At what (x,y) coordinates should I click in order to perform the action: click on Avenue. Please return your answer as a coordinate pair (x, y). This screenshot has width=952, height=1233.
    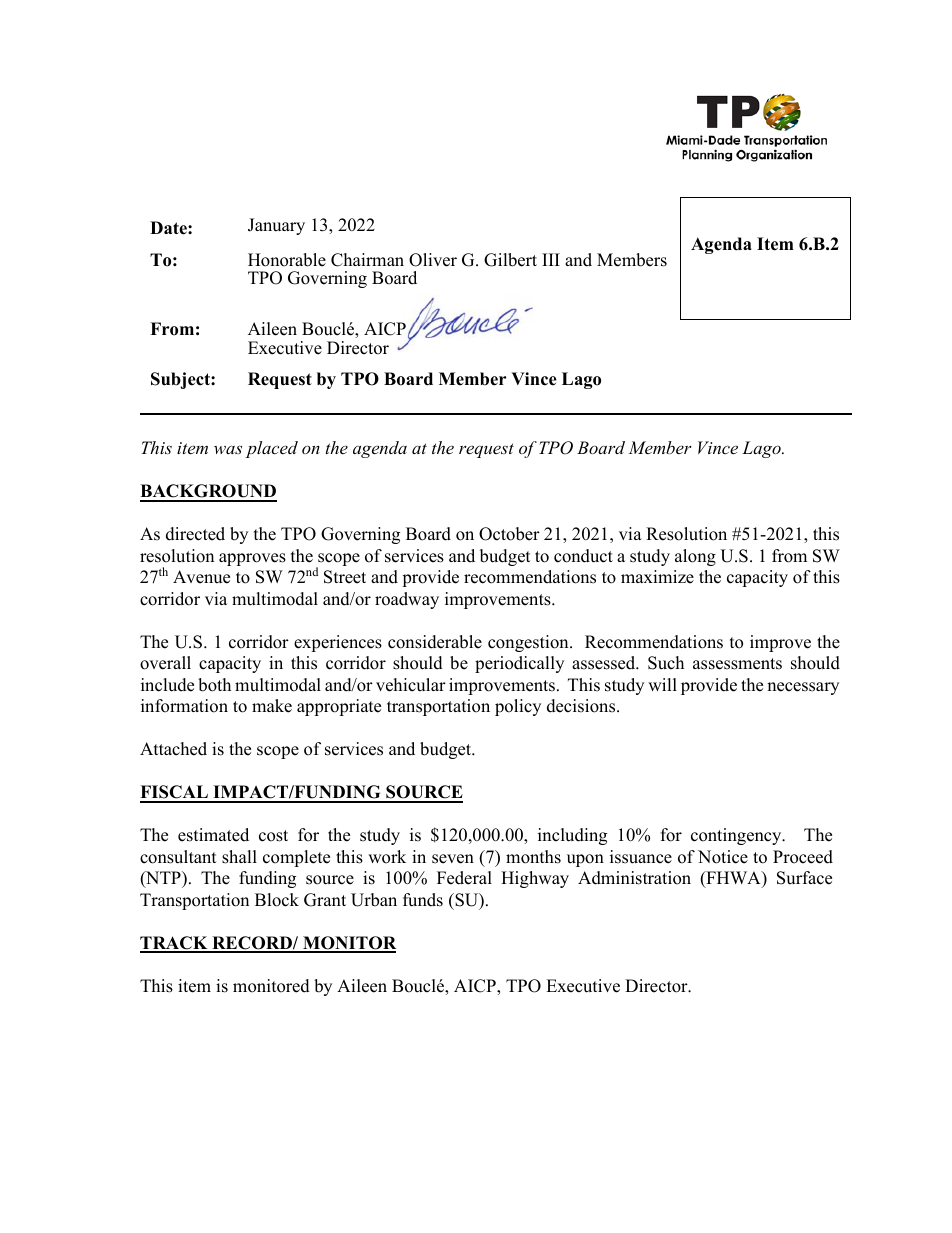
    Looking at the image, I should click on (201, 577).
